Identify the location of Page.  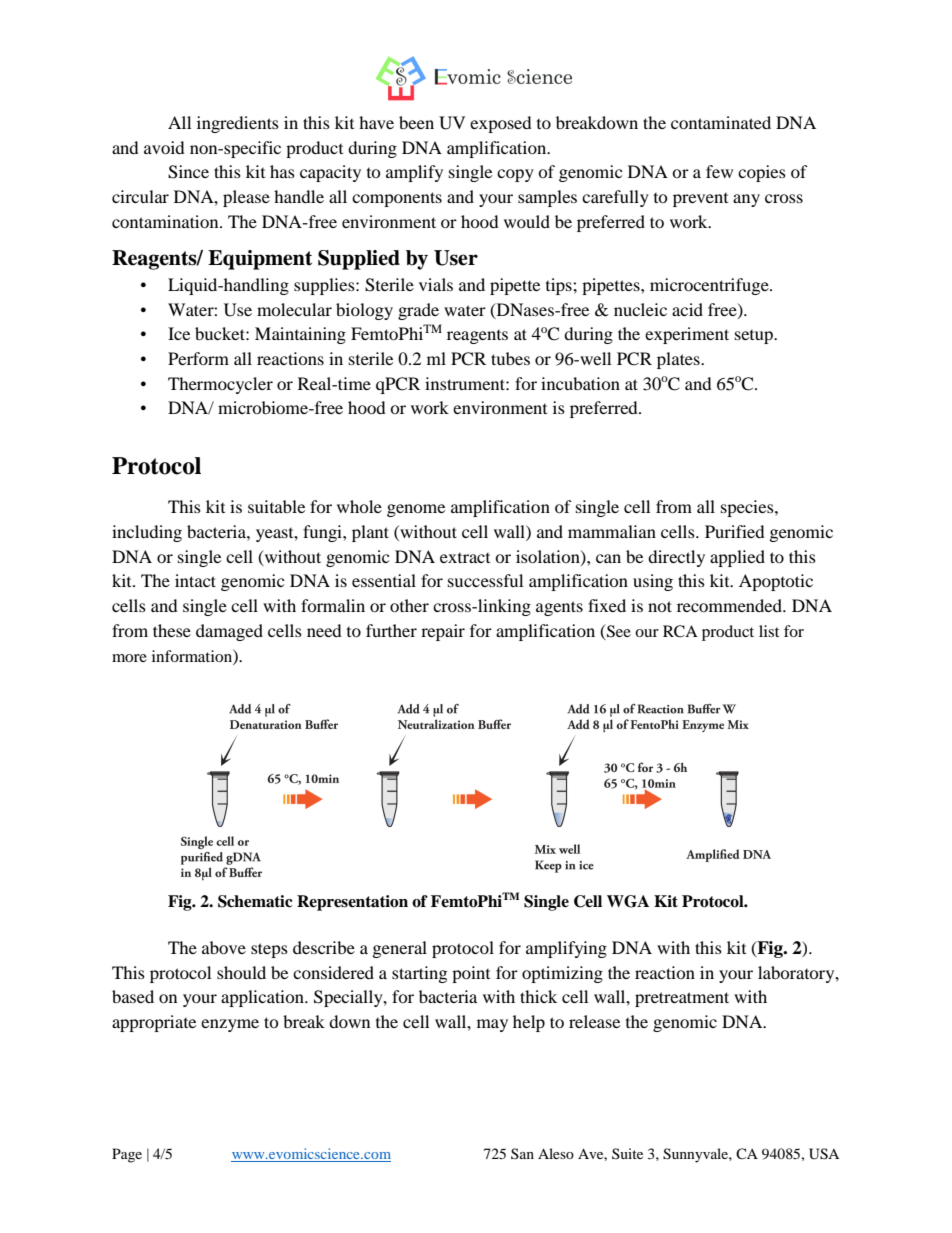
(127, 1155).
